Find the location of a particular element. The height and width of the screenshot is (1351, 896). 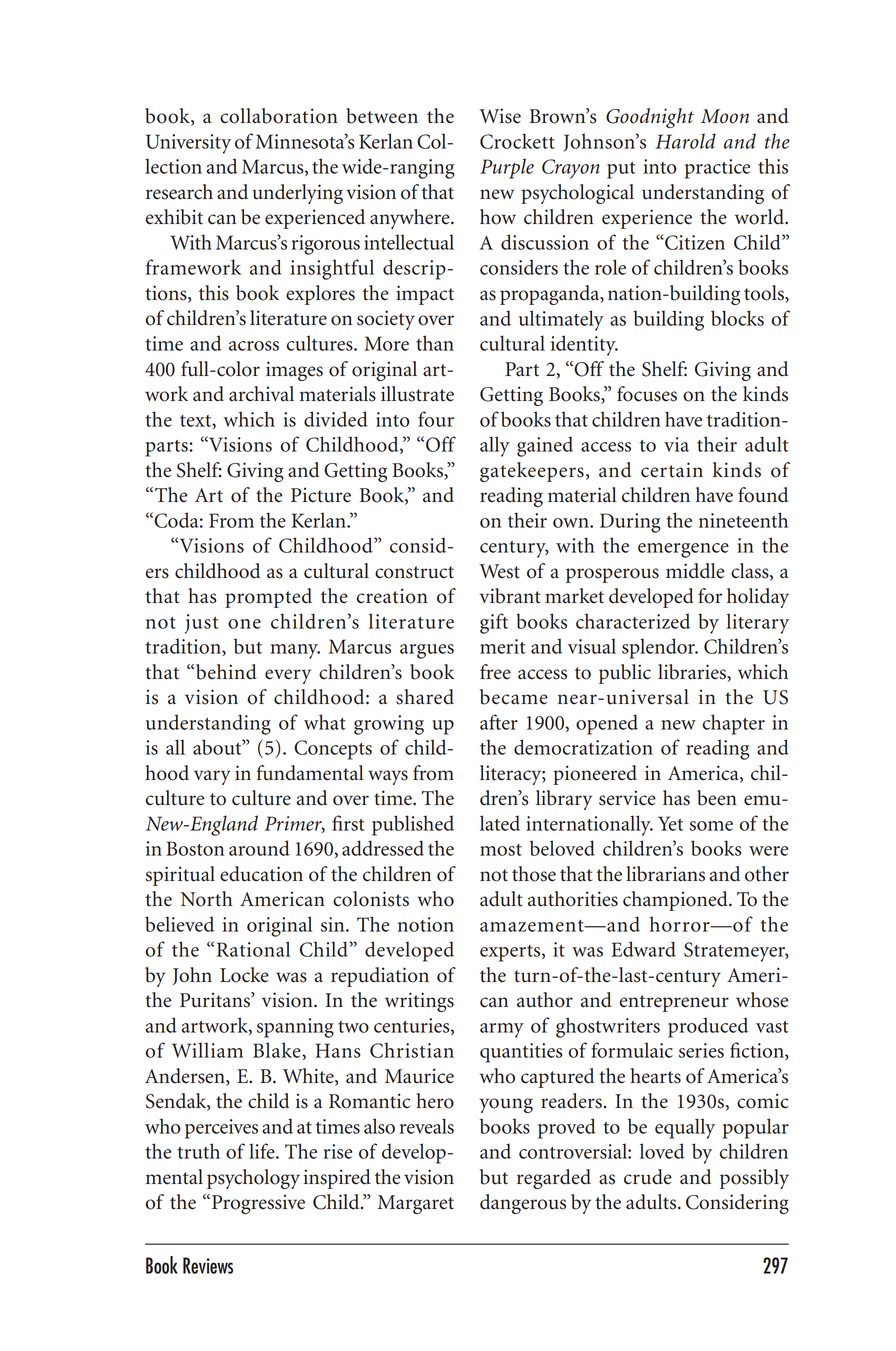

Purple is located at coordinates (507, 168).
